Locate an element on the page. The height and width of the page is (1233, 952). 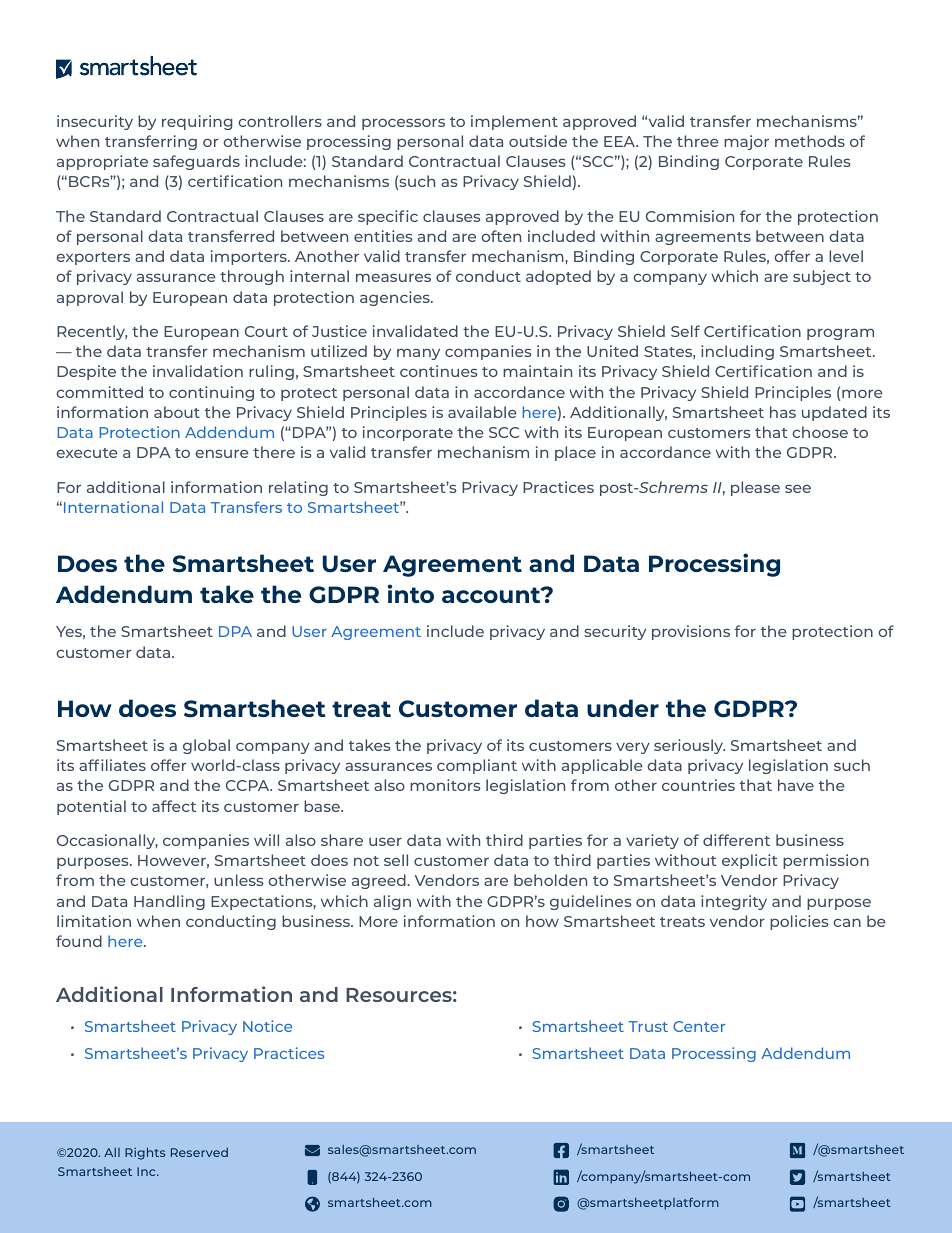
major is located at coordinates (746, 142).
